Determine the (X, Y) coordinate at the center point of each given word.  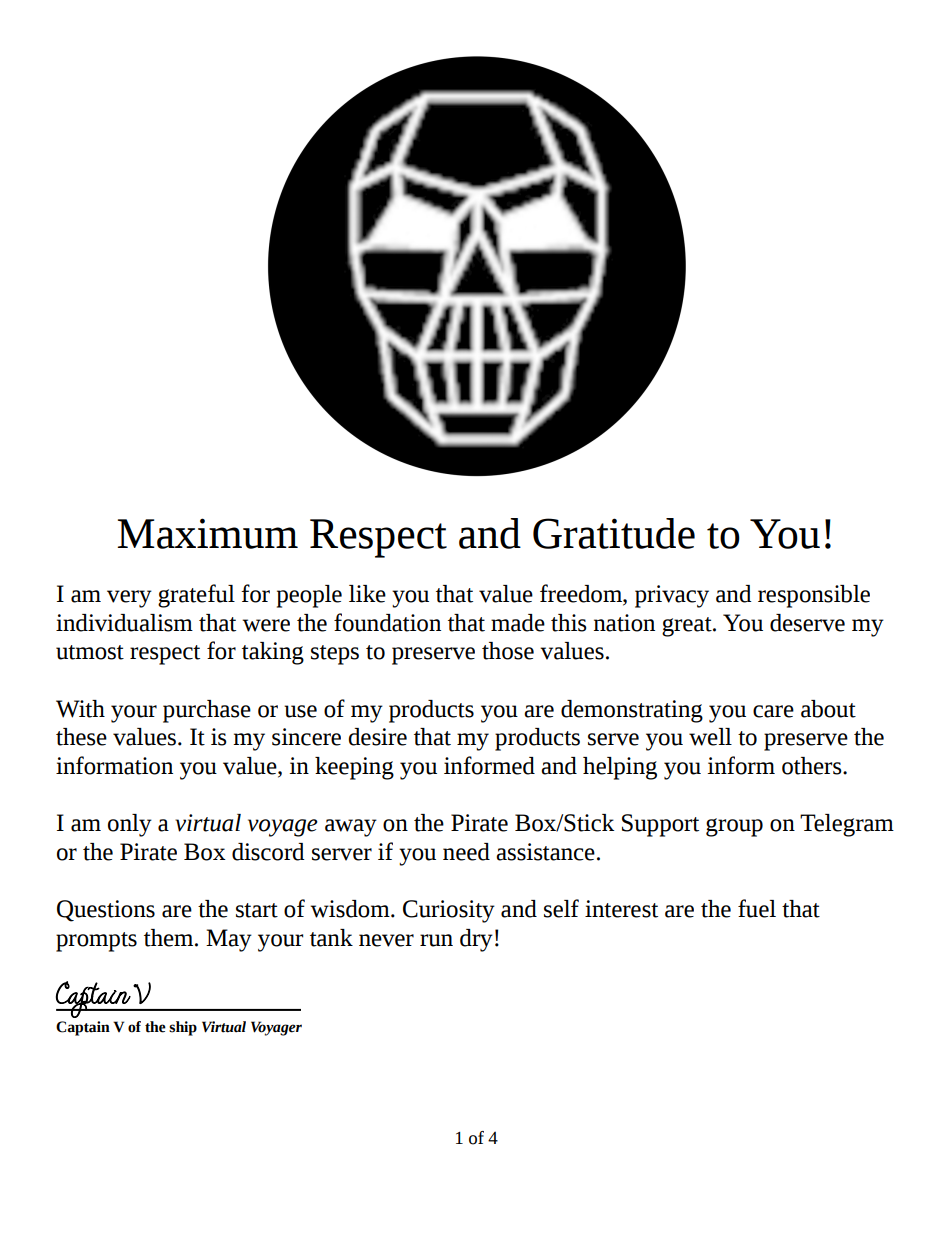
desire (377, 737)
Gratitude (614, 533)
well (710, 737)
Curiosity (449, 911)
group (734, 827)
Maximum (207, 533)
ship (183, 1028)
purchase (207, 711)
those (508, 651)
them (170, 938)
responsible (814, 596)
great (688, 627)
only (130, 825)
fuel (757, 908)
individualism (124, 623)
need (466, 852)
